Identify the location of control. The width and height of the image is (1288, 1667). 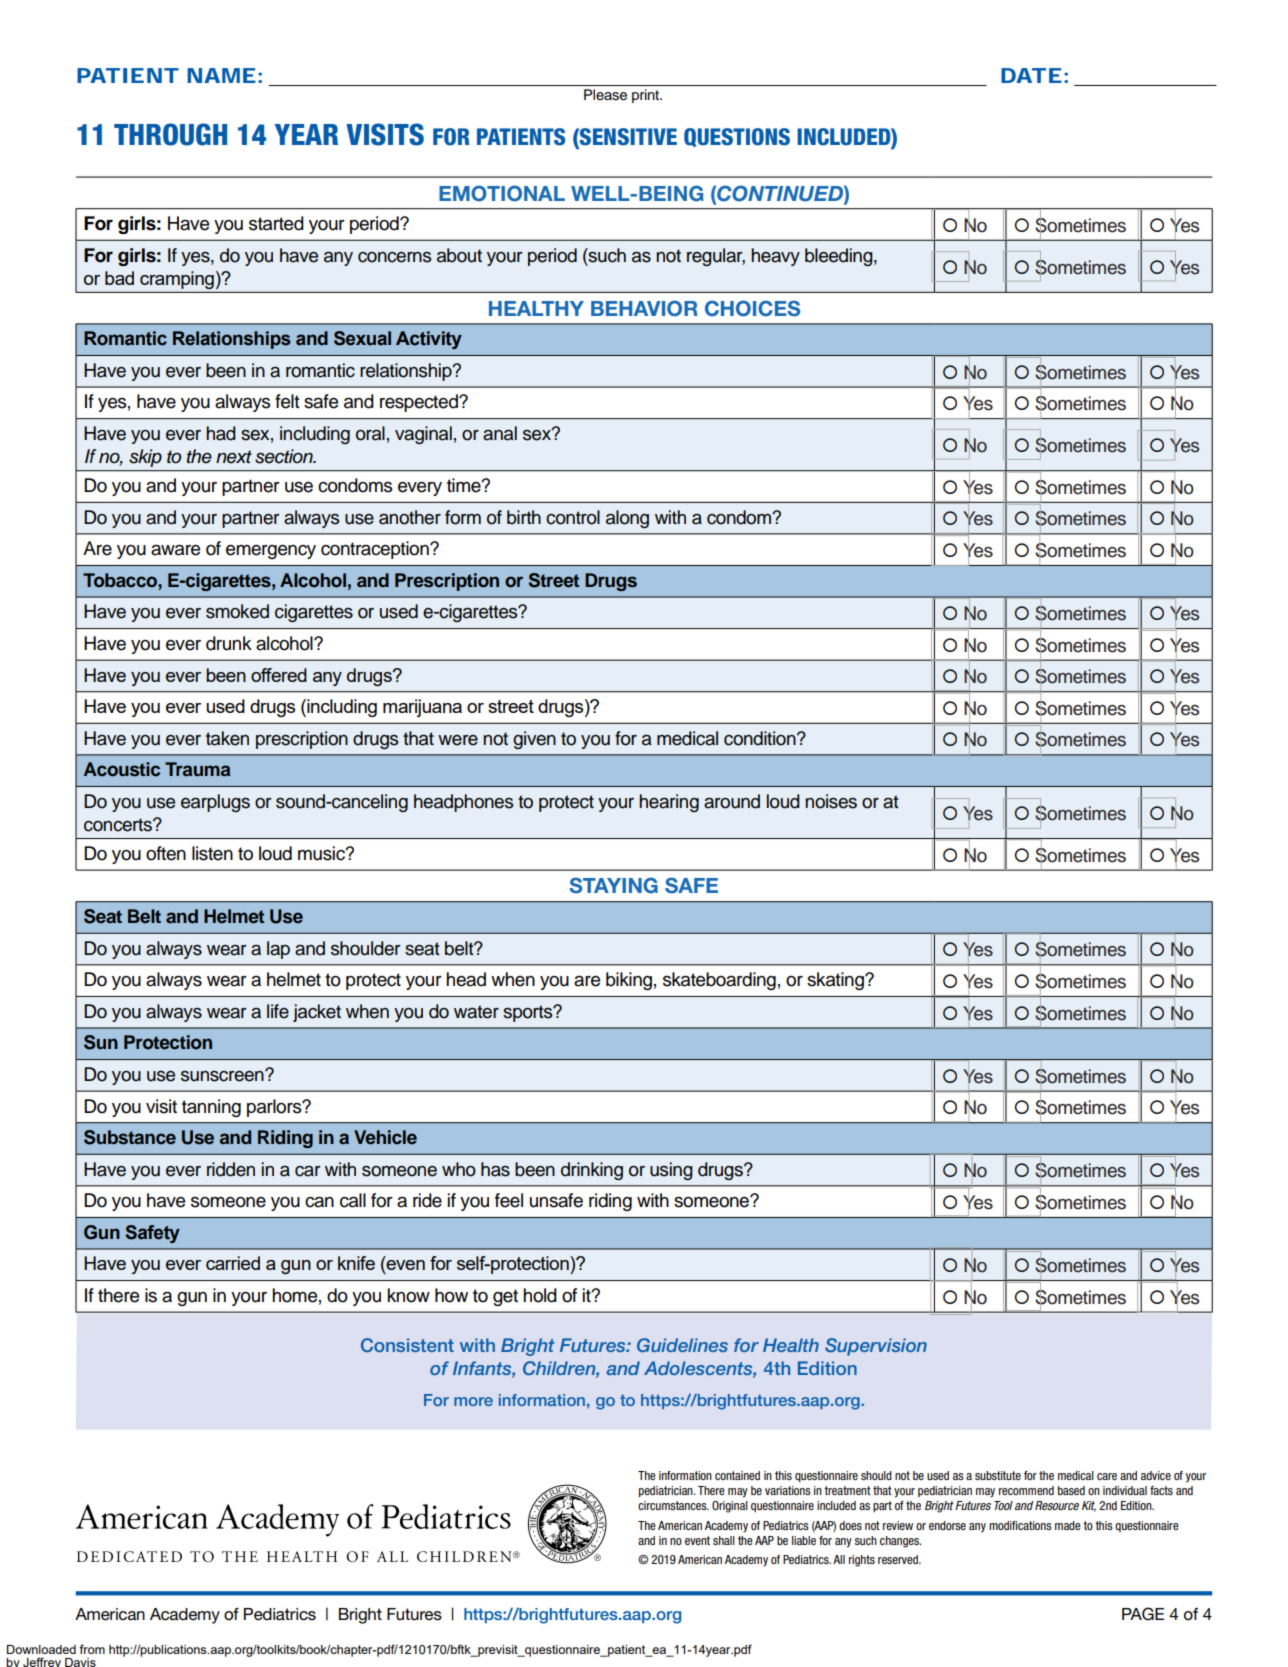
(573, 517).
